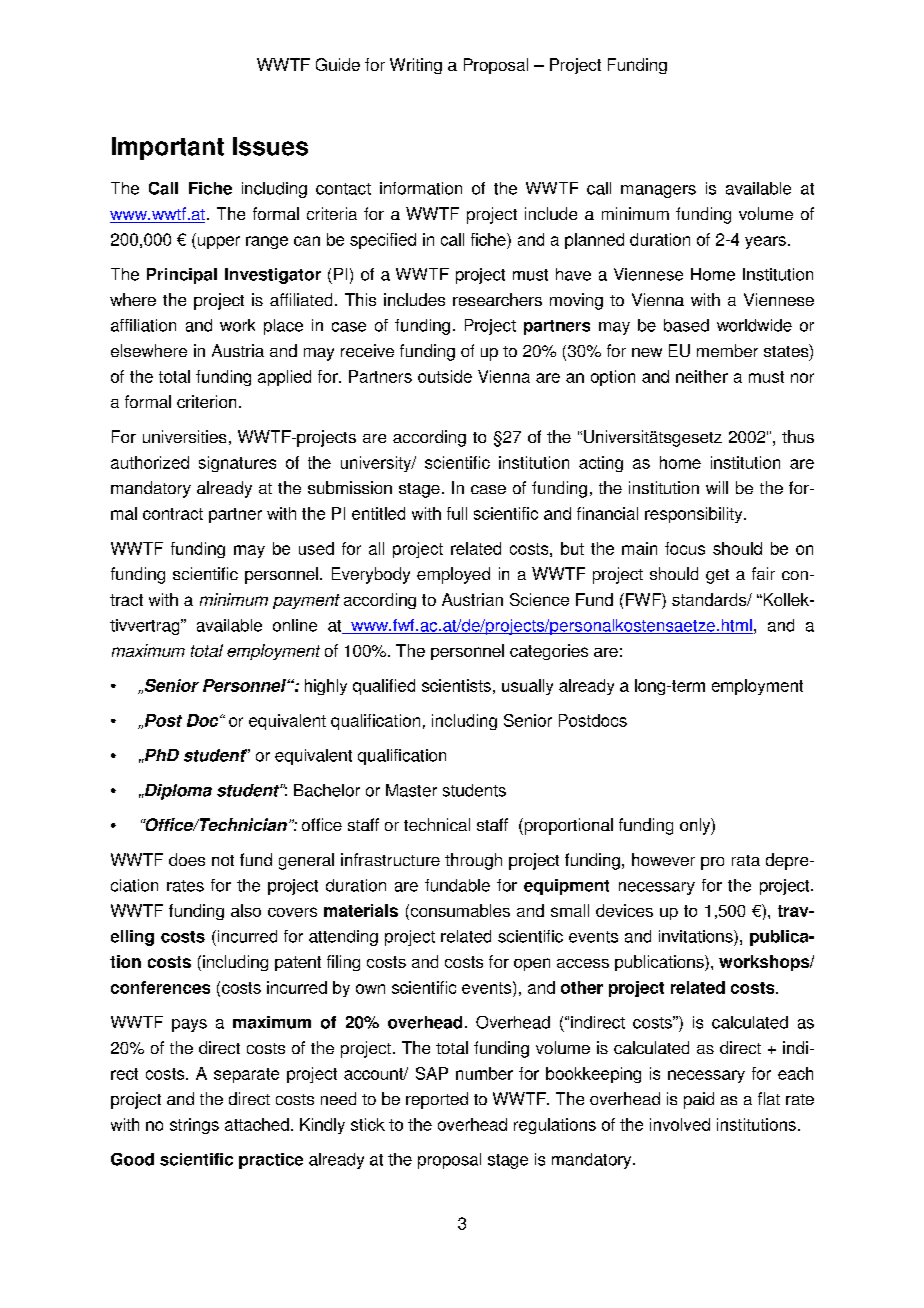 This screenshot has height=1308, width=924. I want to click on signatures, so click(237, 464).
